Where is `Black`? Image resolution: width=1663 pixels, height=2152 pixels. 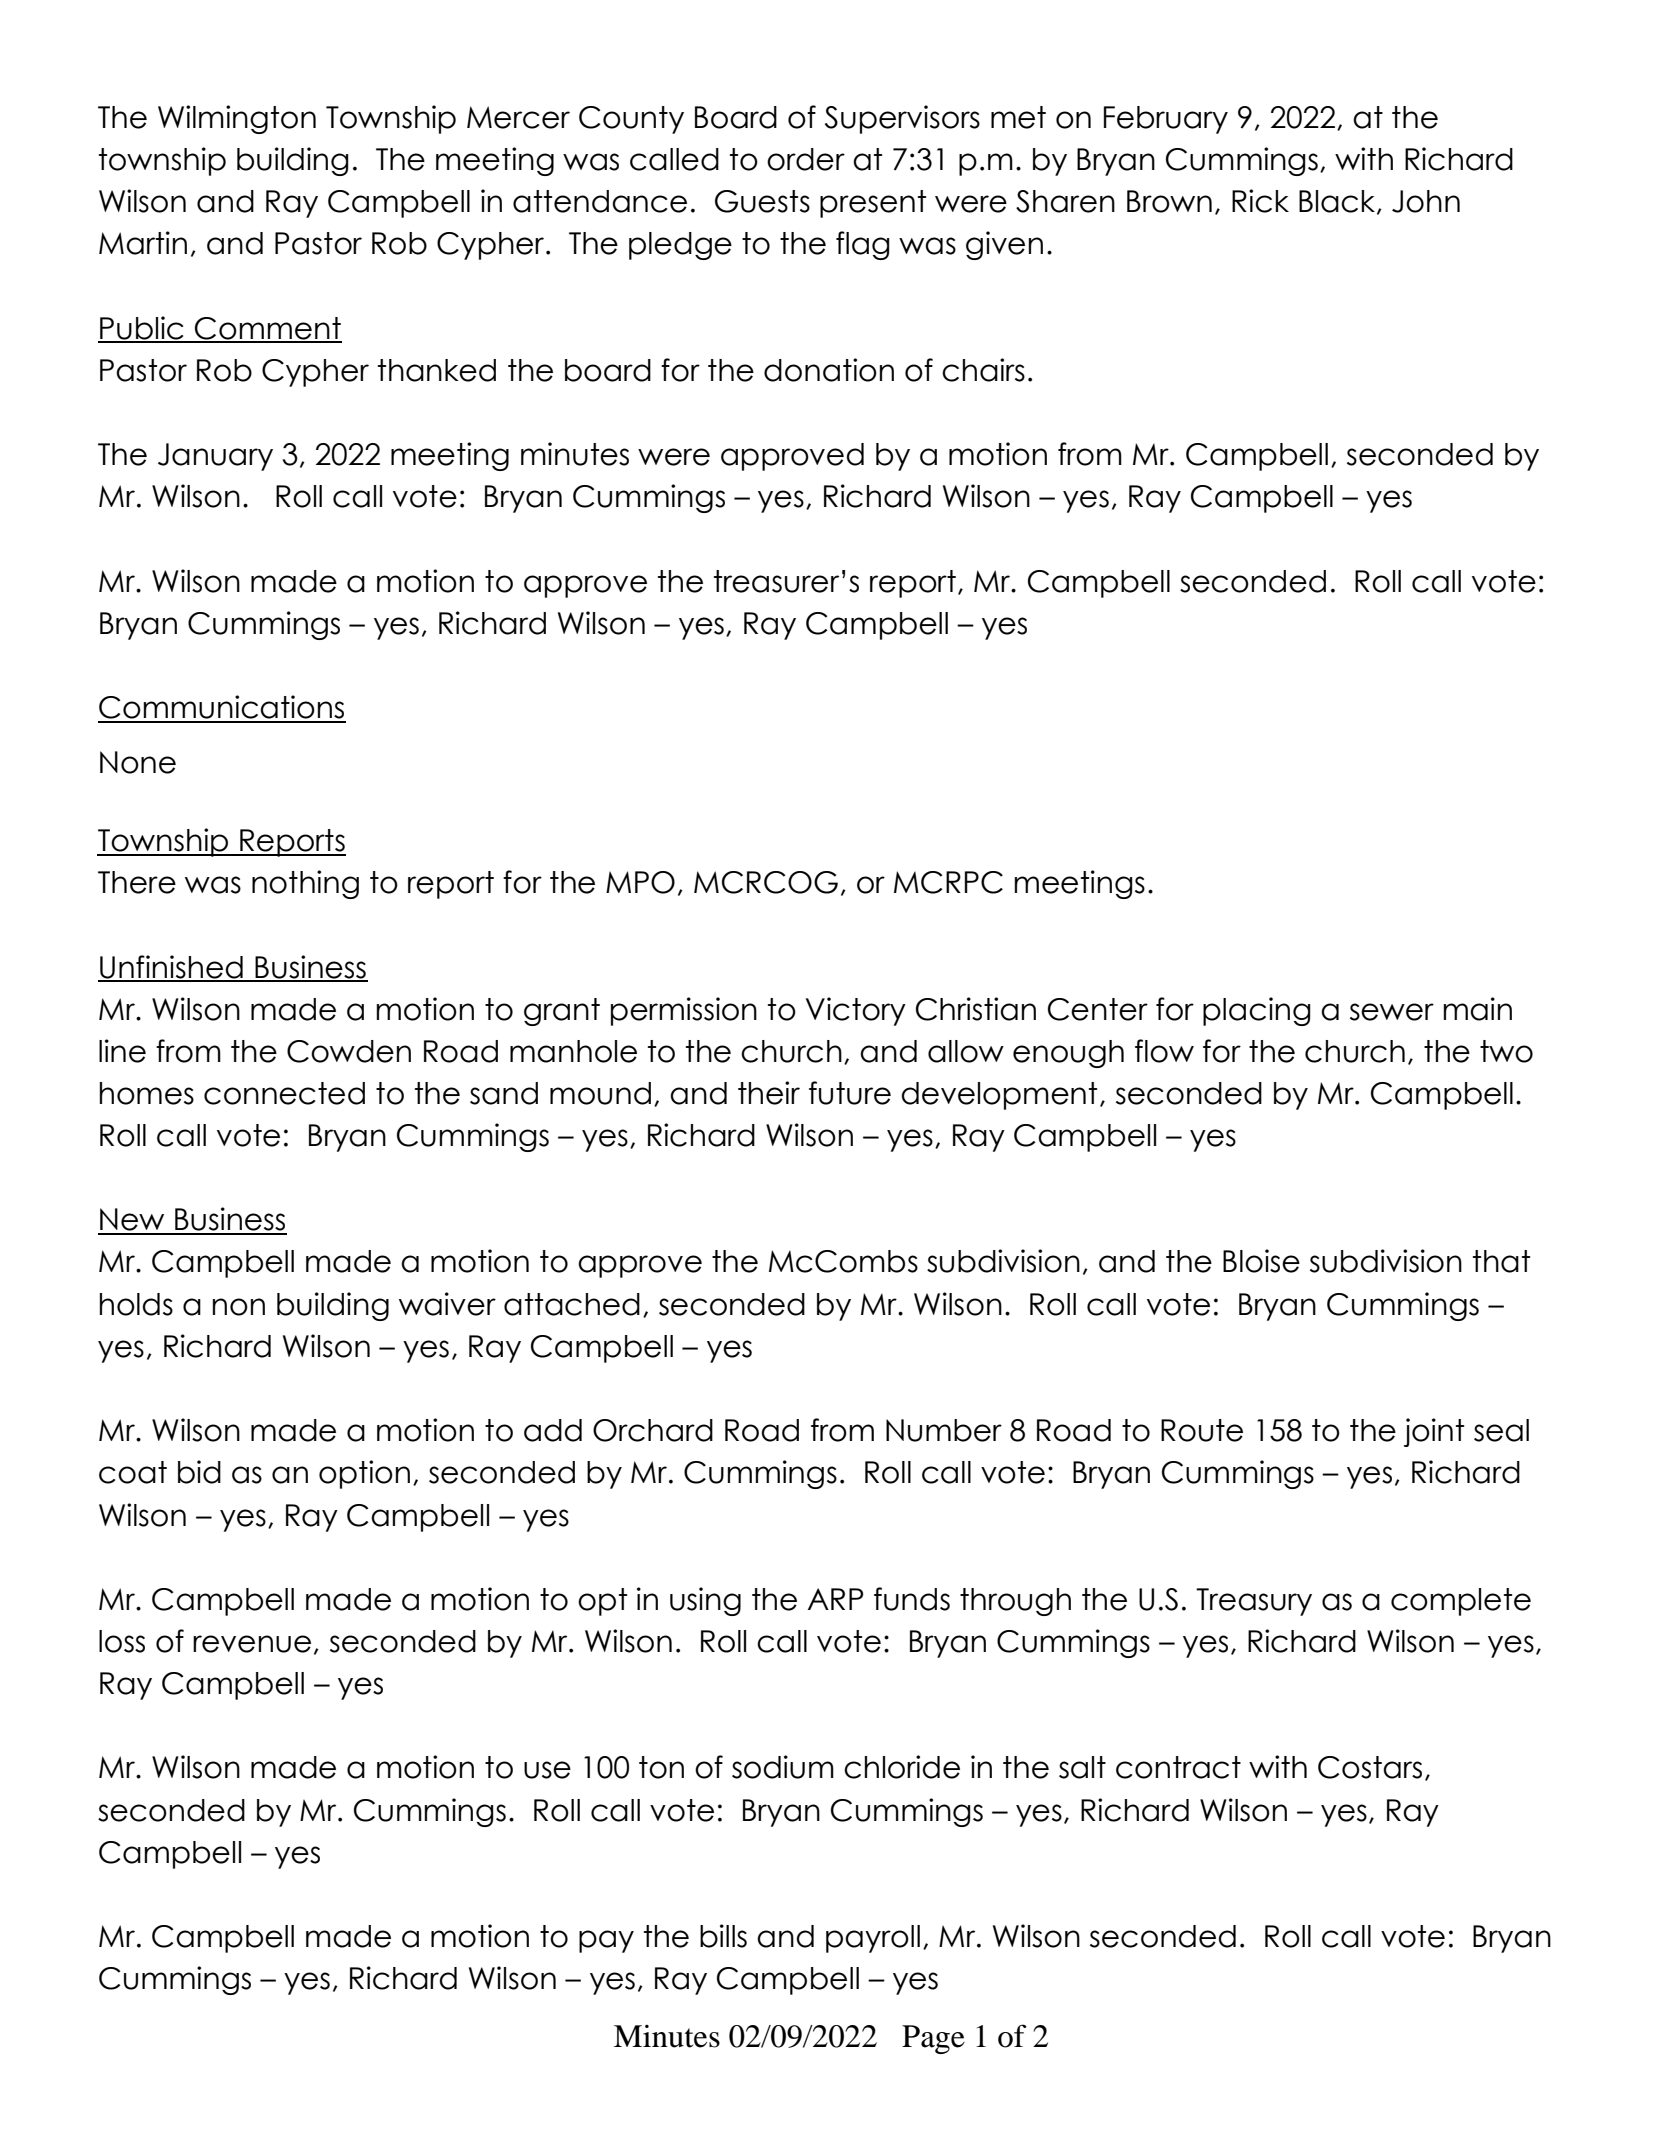 Black is located at coordinates (1338, 202).
